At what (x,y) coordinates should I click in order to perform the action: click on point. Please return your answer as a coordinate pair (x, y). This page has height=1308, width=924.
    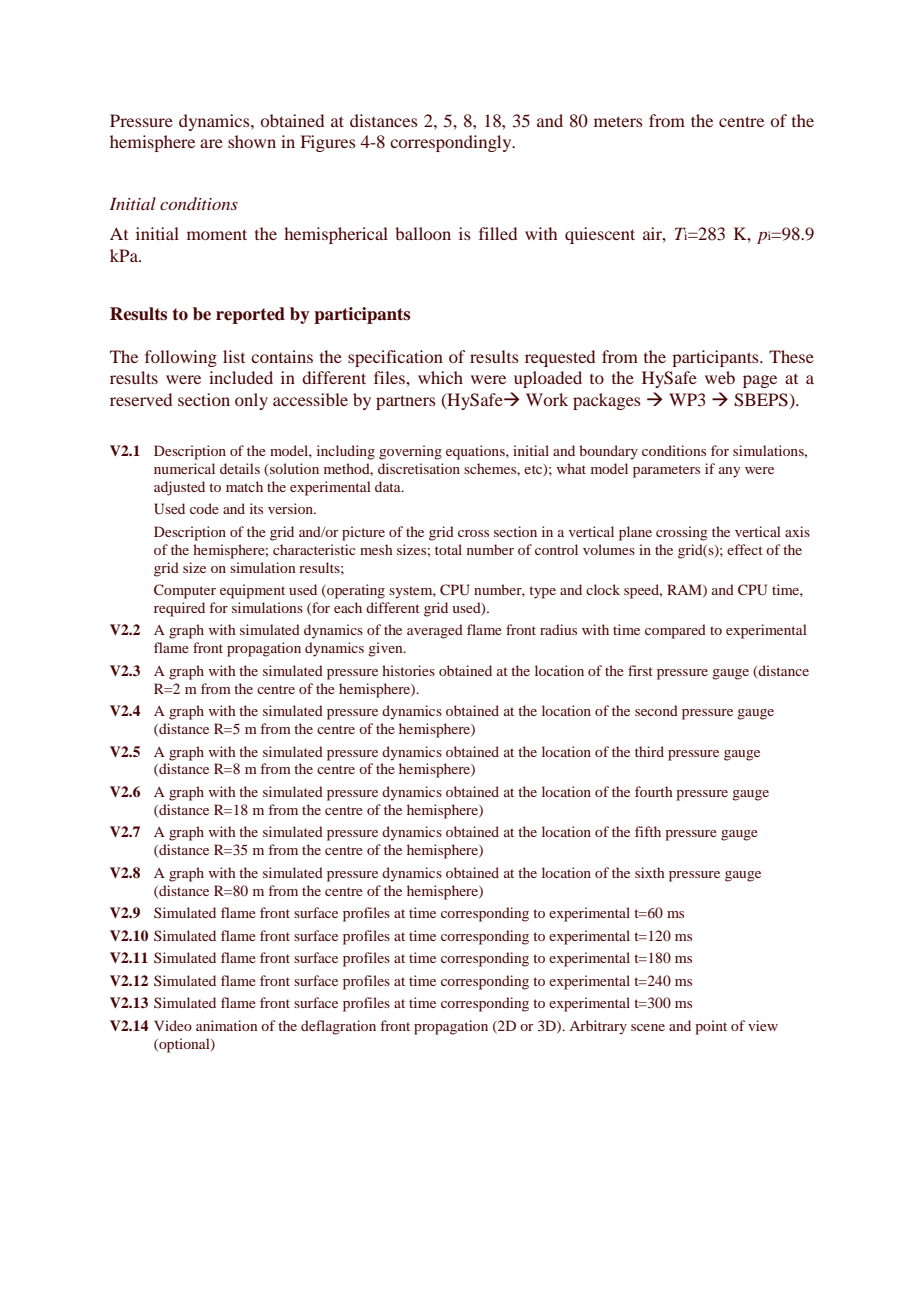
    Looking at the image, I should click on (711, 1027).
